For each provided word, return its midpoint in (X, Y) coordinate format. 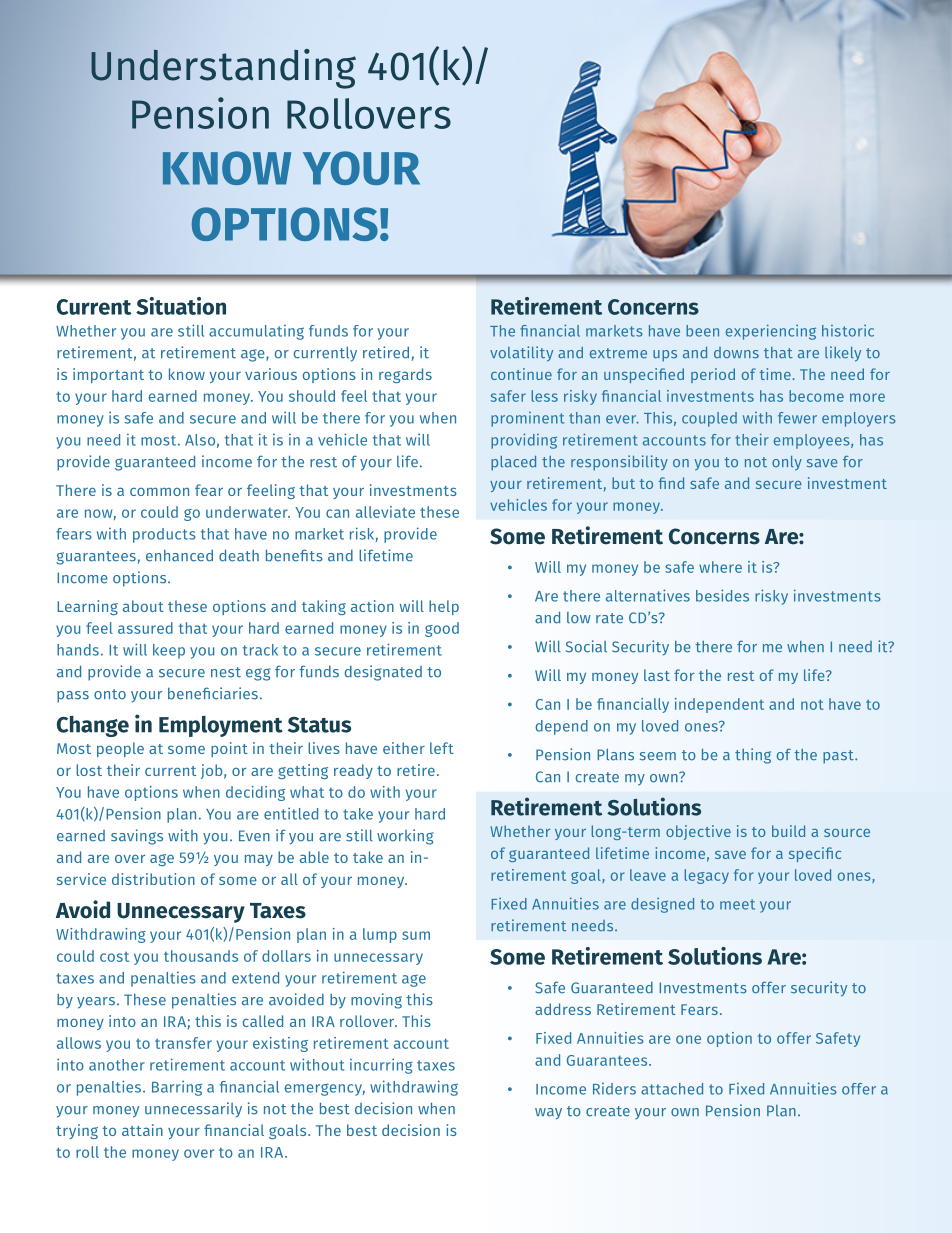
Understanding (223, 69)
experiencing (771, 332)
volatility (521, 354)
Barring (177, 1088)
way (548, 1114)
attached (672, 1089)
